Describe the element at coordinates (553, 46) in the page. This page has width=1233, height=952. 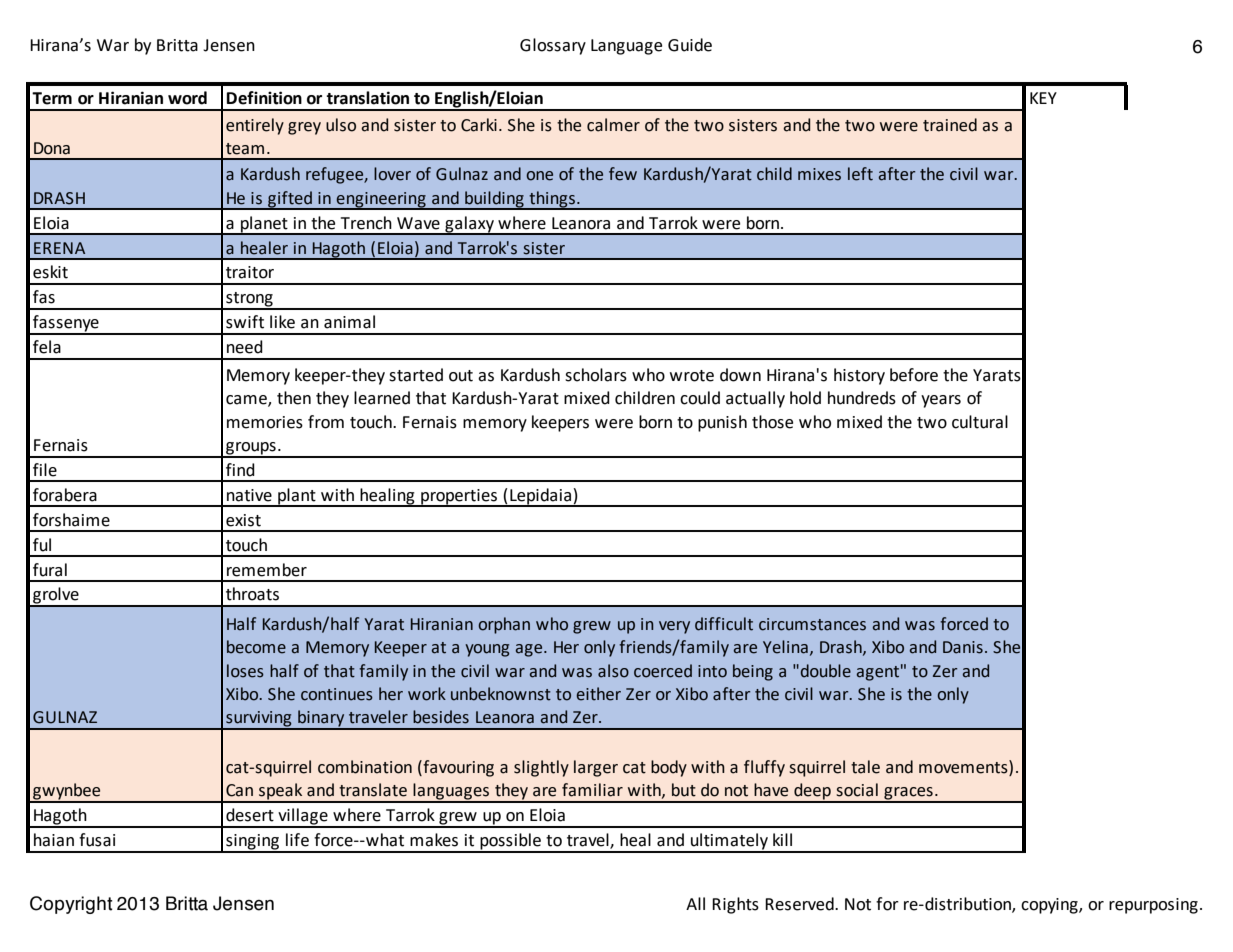
I see `Glossary` at that location.
